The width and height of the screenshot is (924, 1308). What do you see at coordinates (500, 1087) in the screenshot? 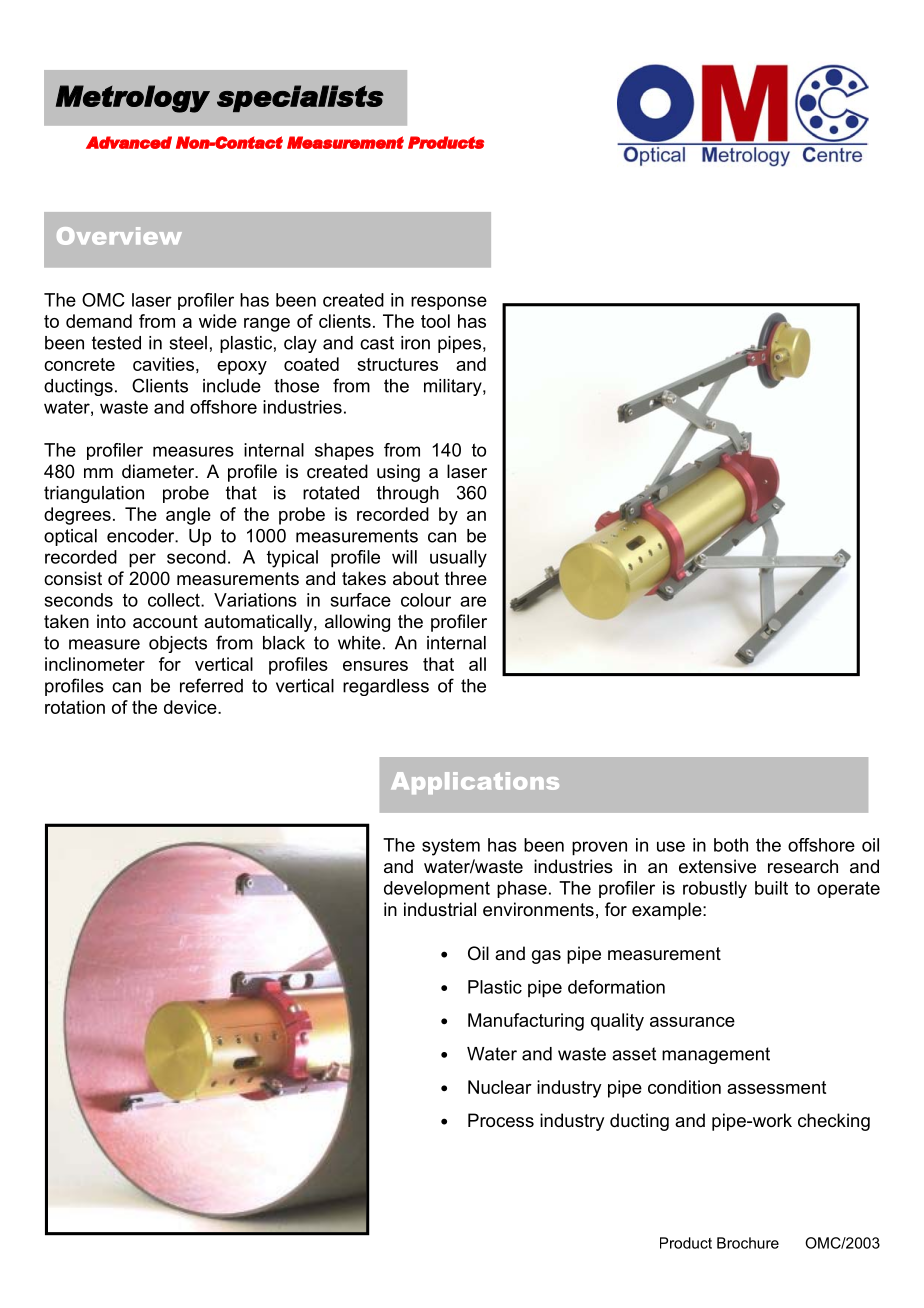
I see `Nuclear` at bounding box center [500, 1087].
